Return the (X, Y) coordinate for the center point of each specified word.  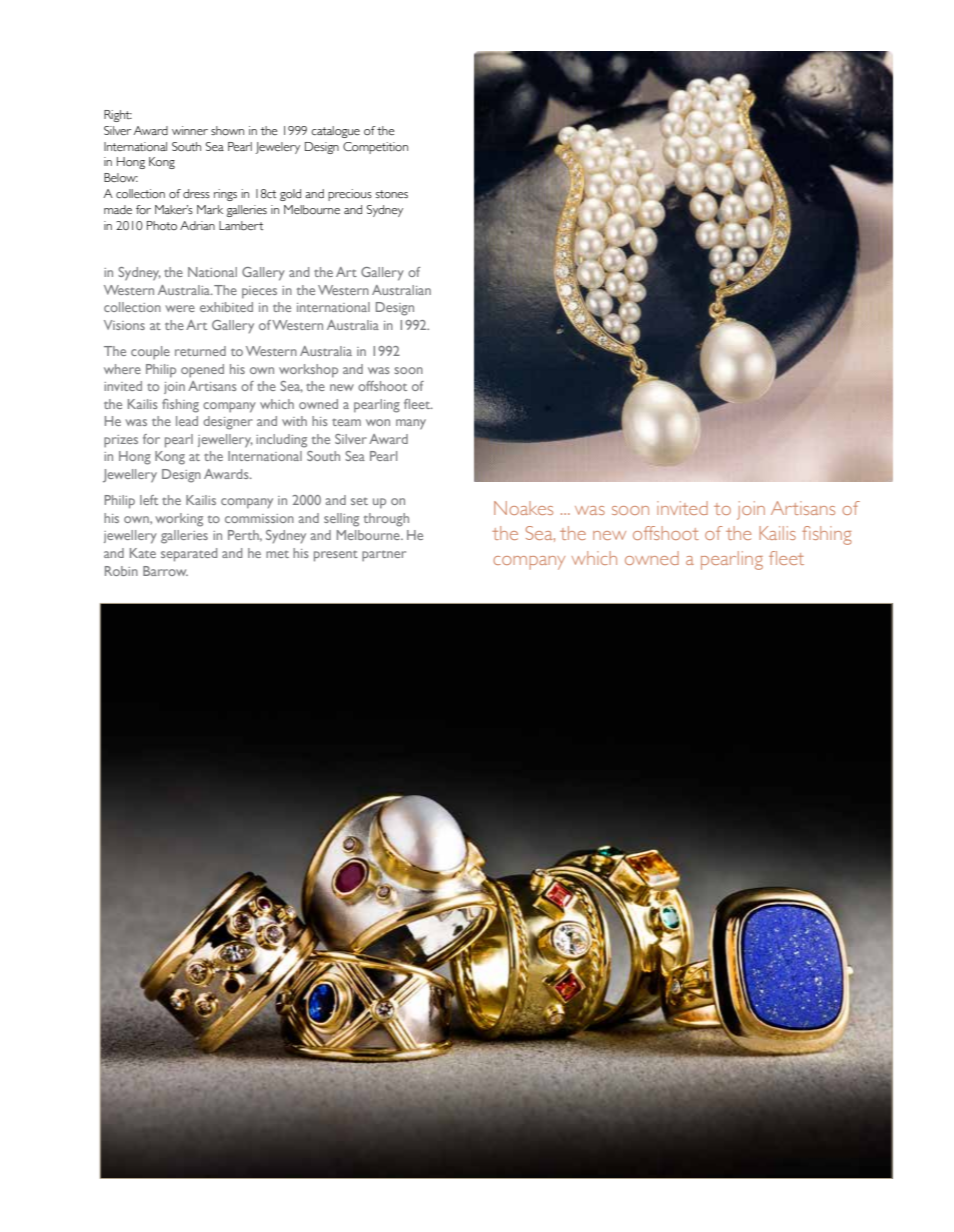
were (180, 308)
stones (392, 194)
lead (187, 421)
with (294, 421)
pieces (259, 292)
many (411, 424)
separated (189, 555)
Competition (375, 148)
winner (190, 130)
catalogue (335, 132)
